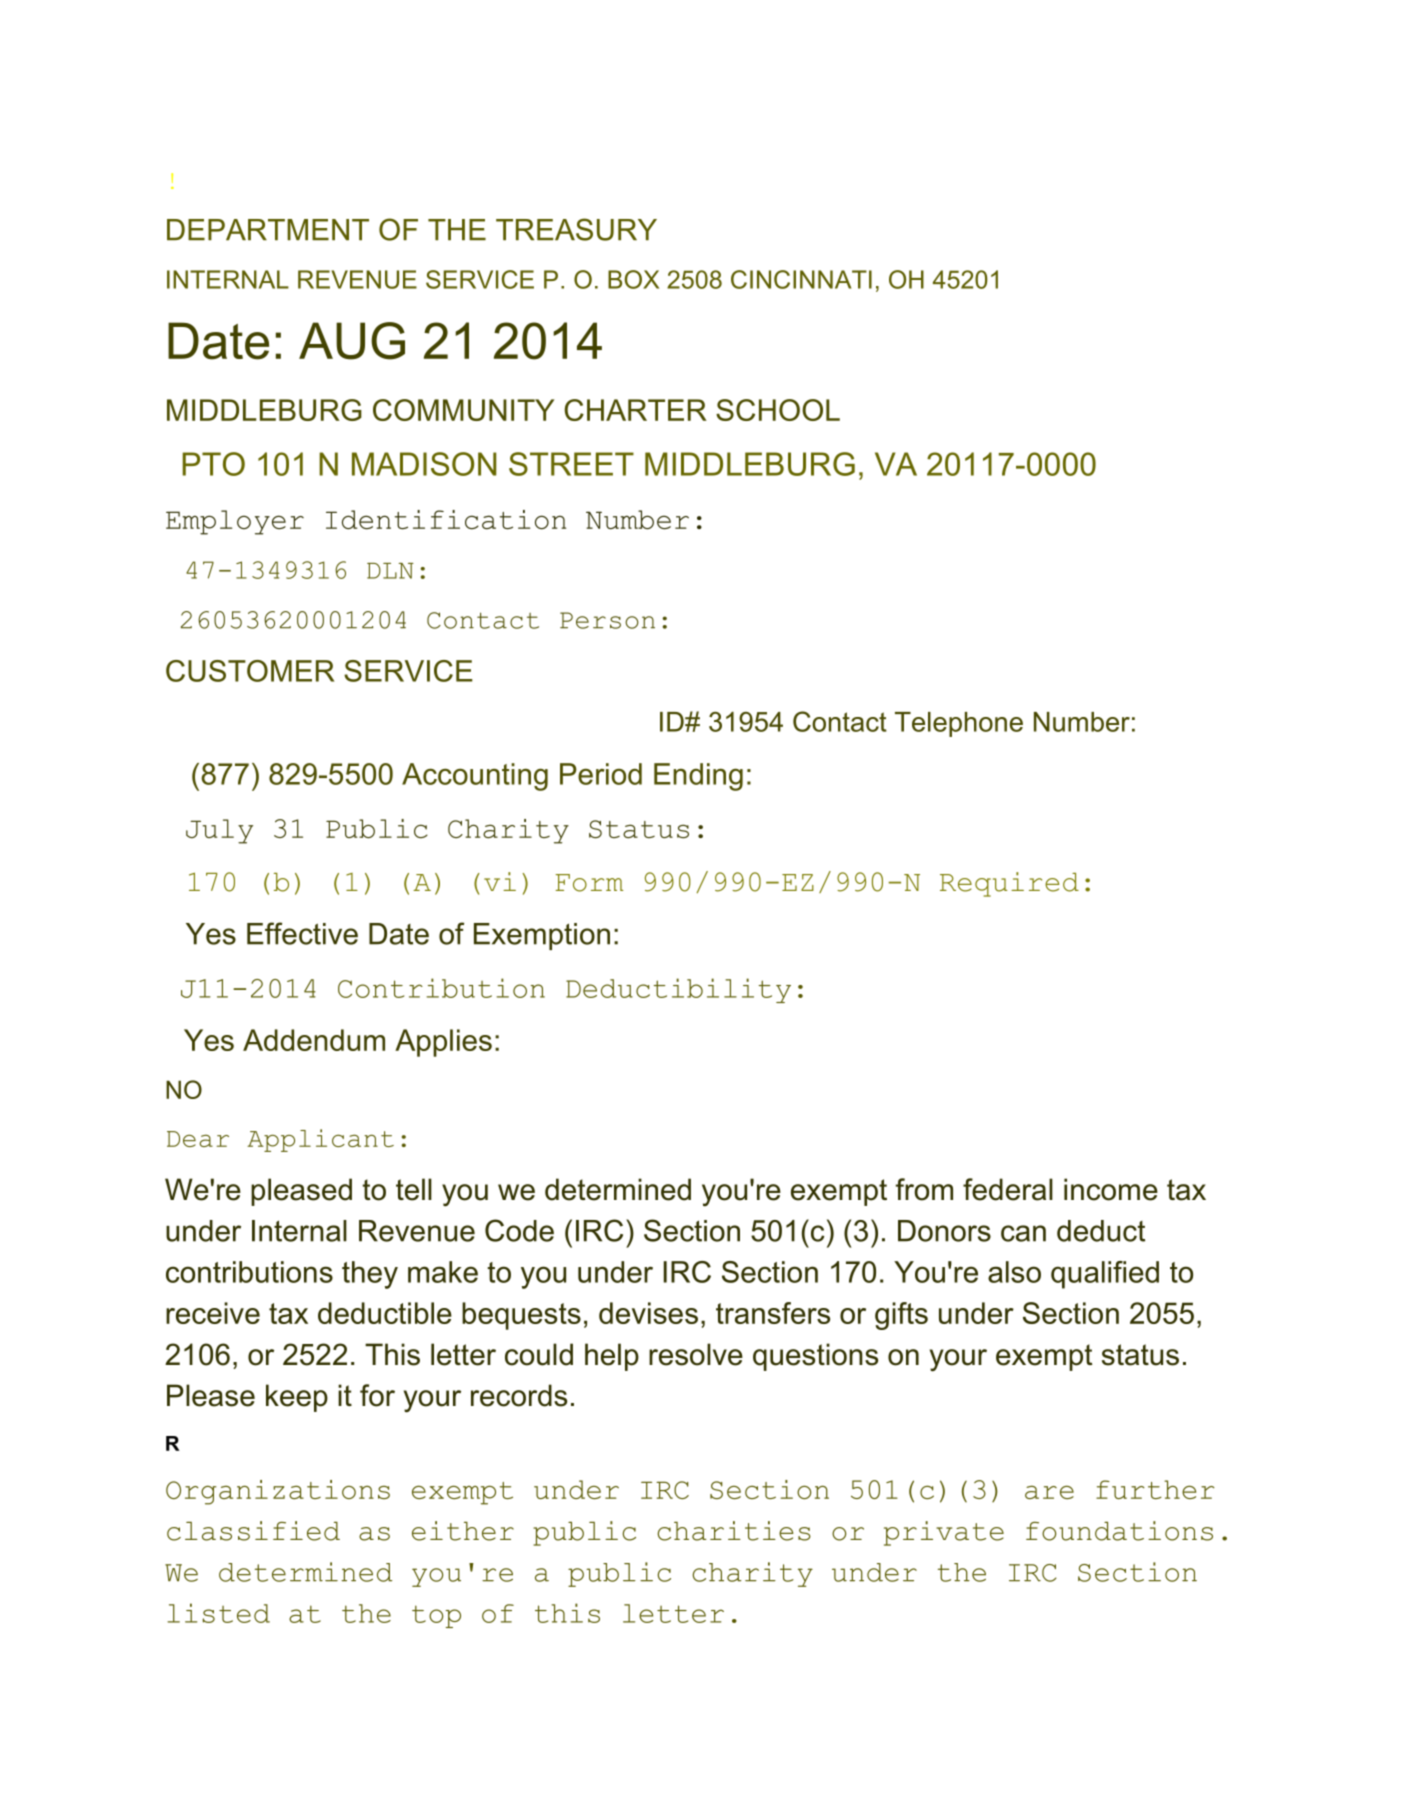 Image resolution: width=1401 pixels, height=1813 pixels. I want to click on classified, so click(253, 1531).
